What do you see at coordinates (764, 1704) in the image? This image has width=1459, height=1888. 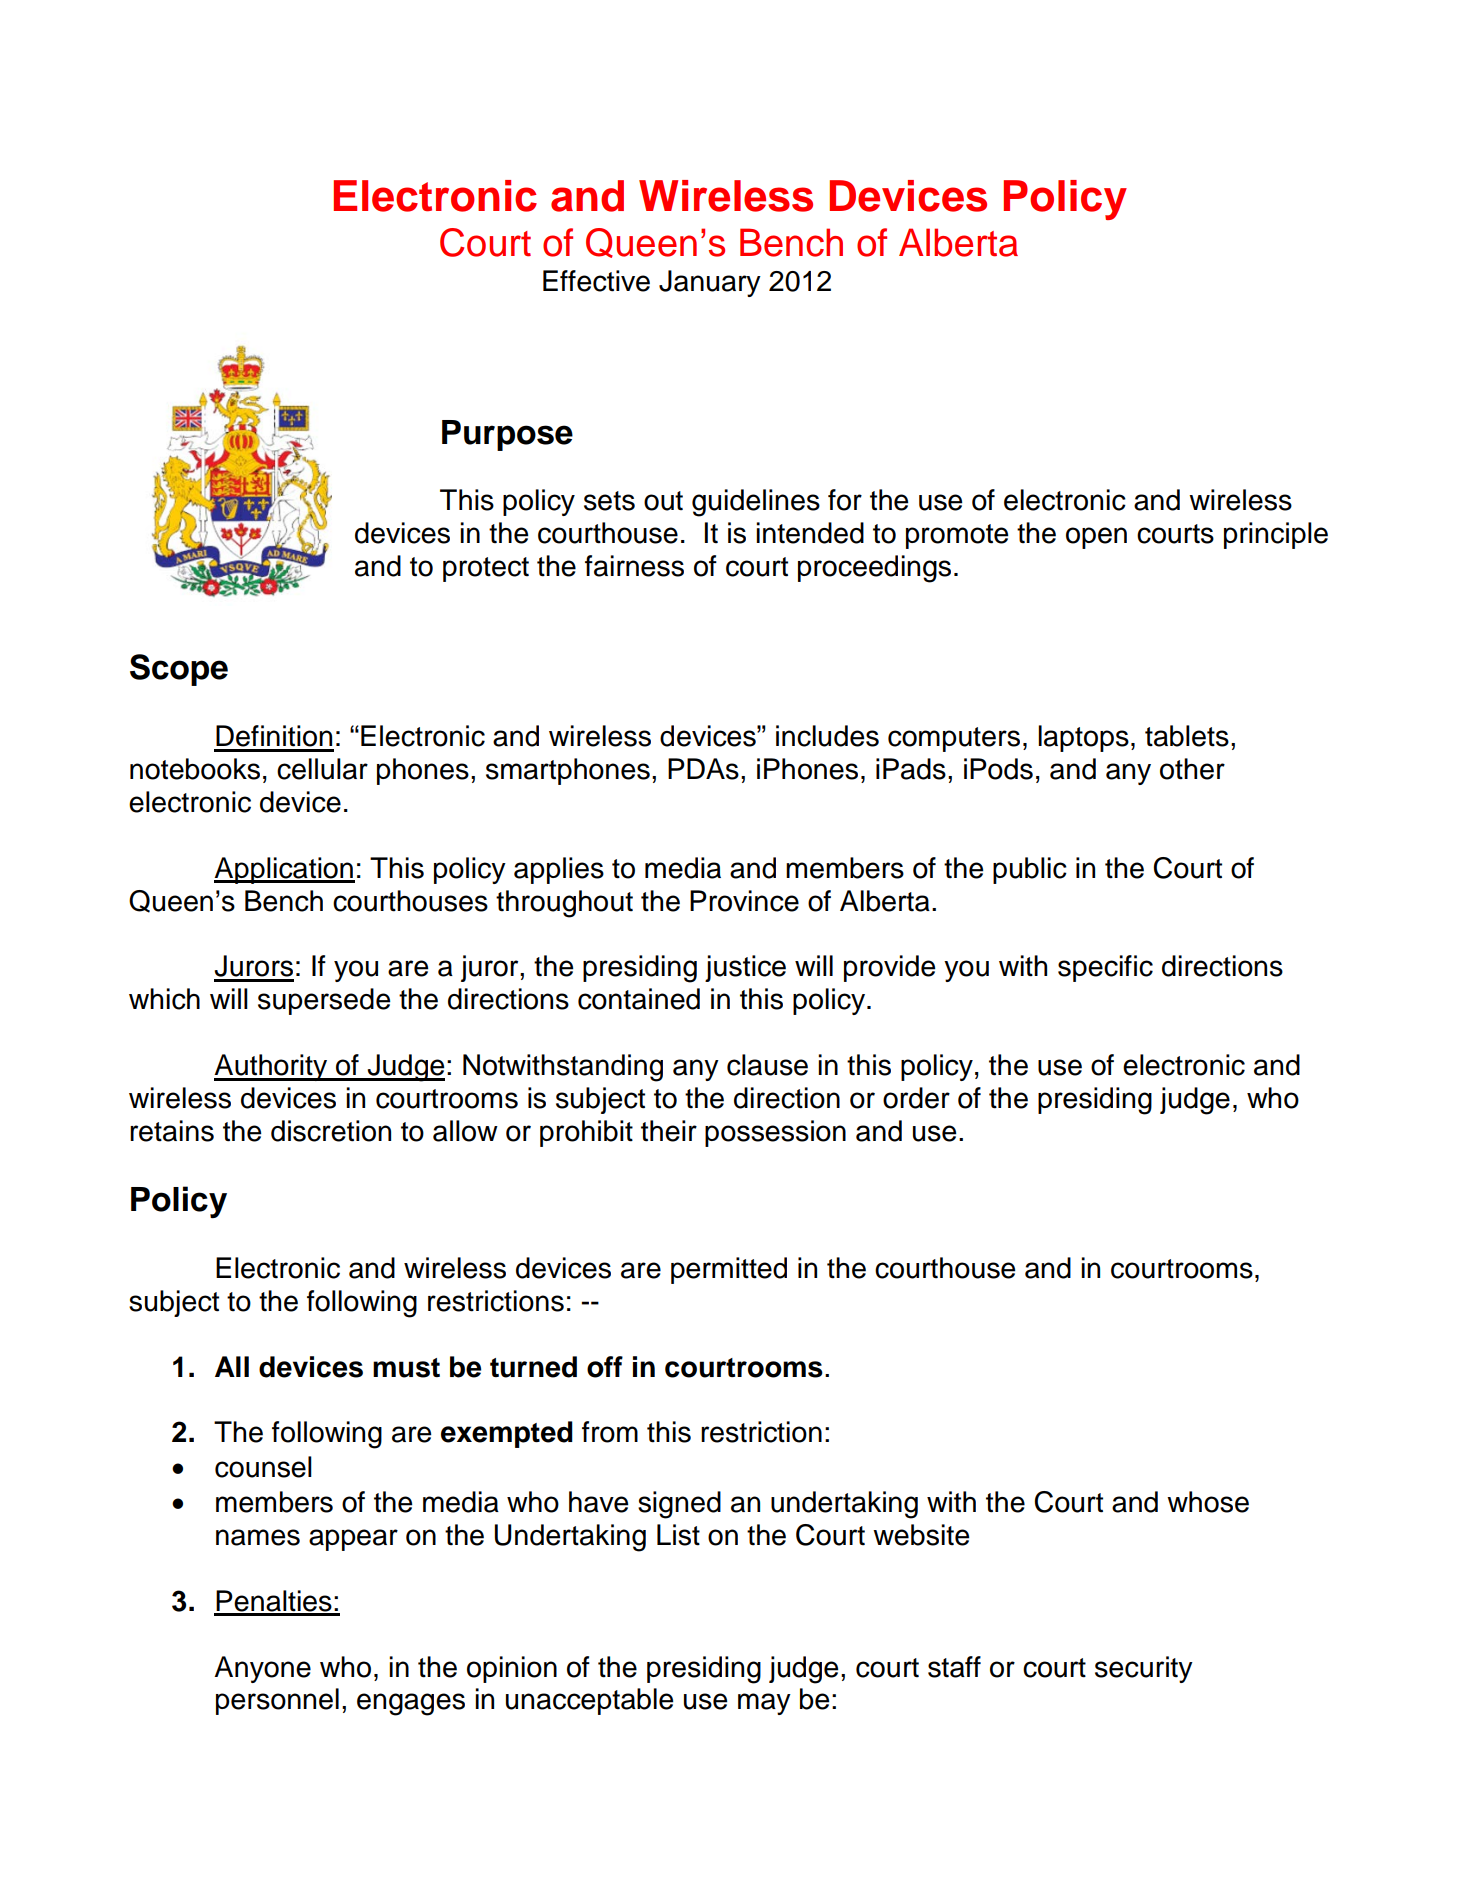 I see `may` at bounding box center [764, 1704].
